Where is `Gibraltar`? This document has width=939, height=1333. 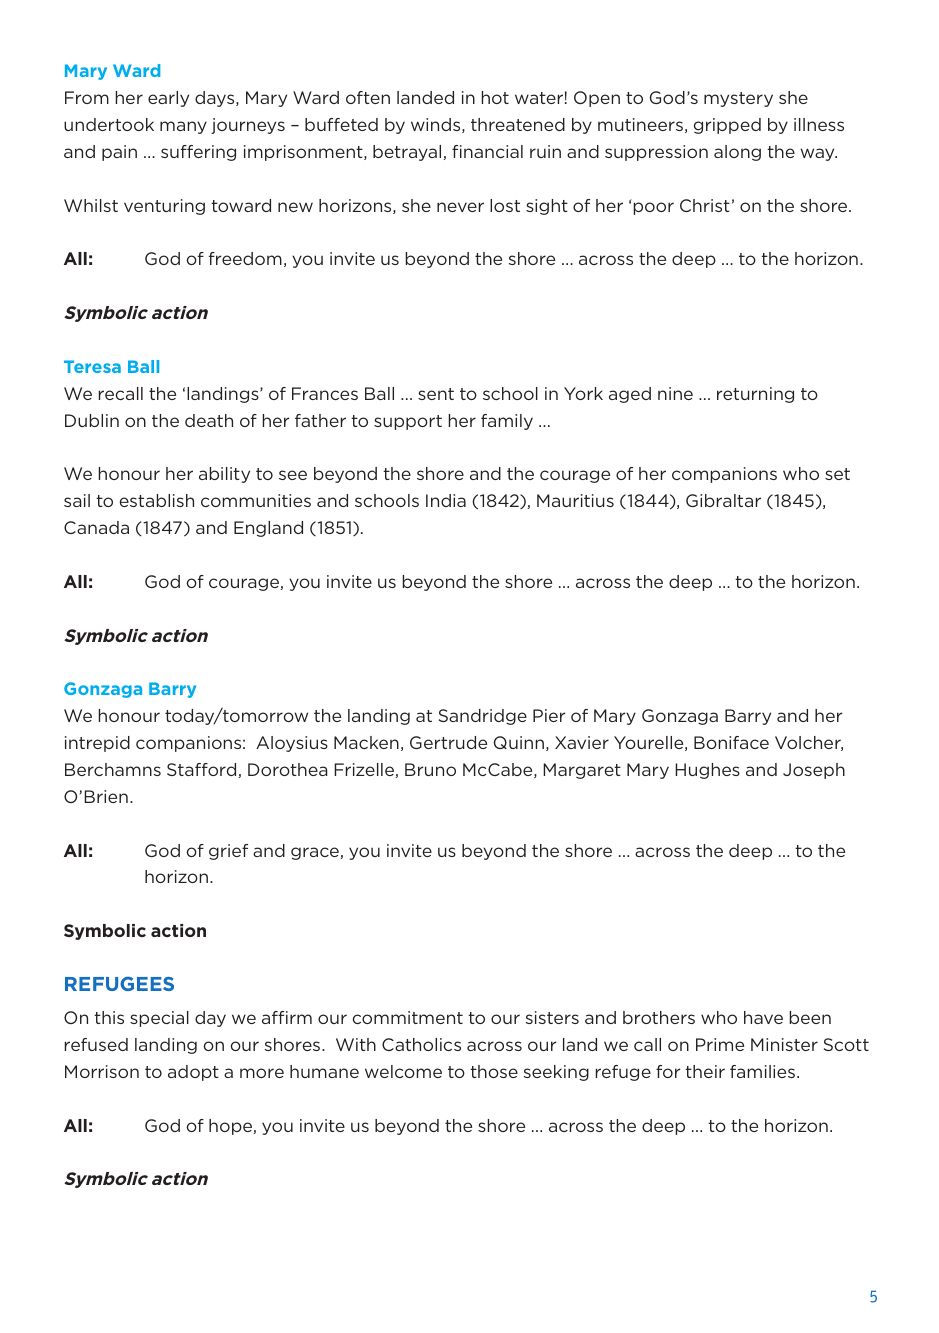
Gibraltar is located at coordinates (723, 500).
